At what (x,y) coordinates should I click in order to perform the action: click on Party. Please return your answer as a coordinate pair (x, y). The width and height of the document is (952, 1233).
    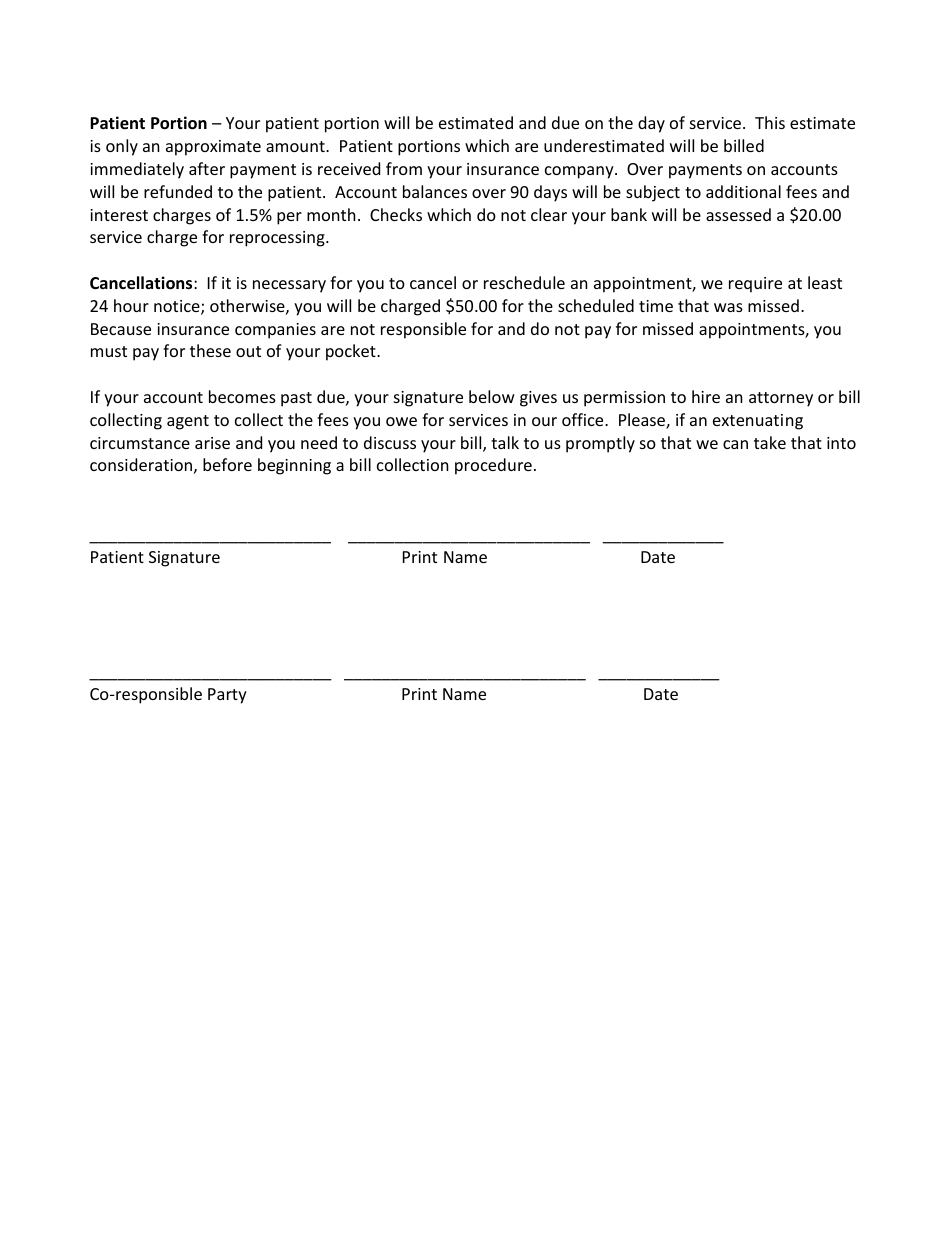
    Looking at the image, I should click on (227, 696).
